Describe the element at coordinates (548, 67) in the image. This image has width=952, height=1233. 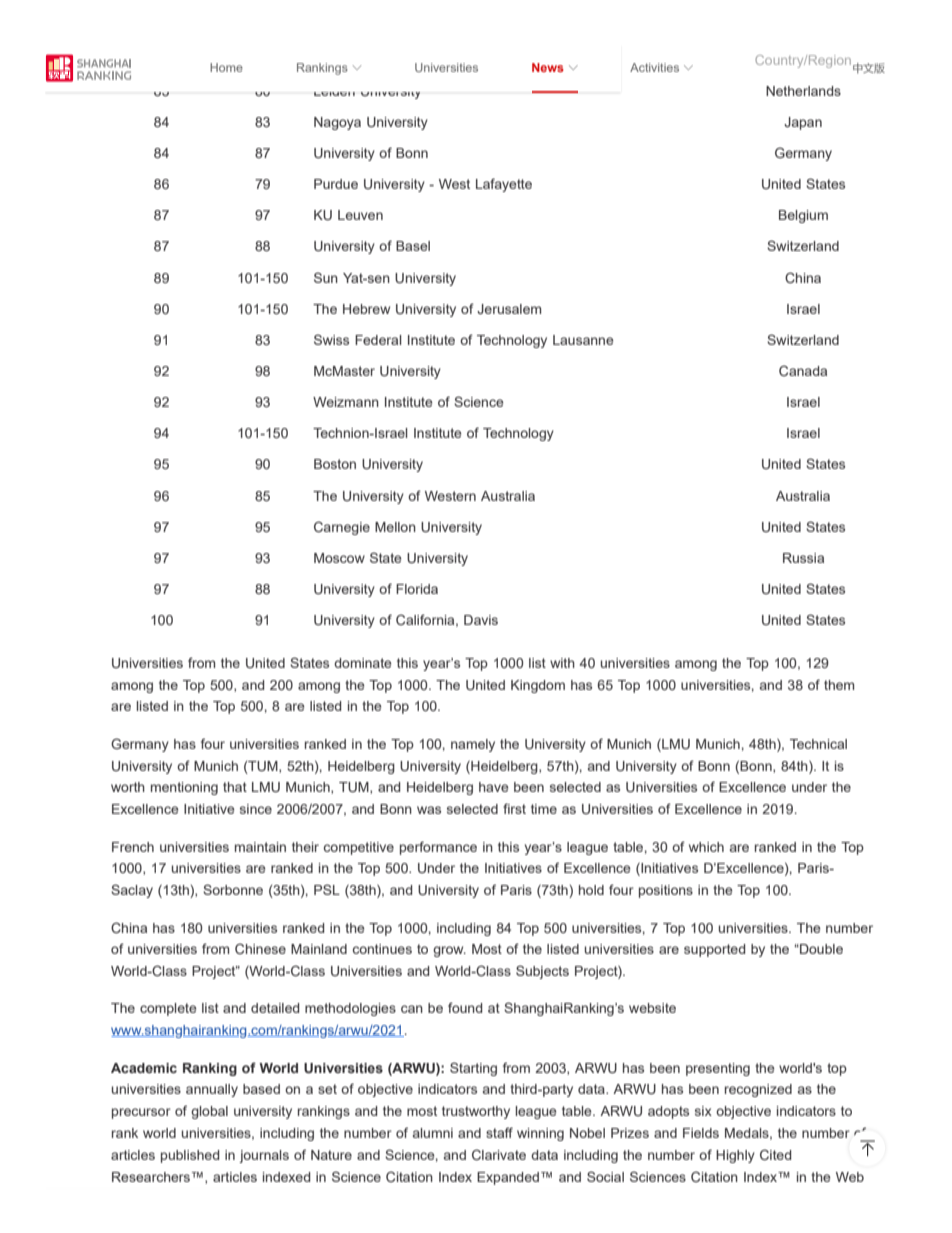
I see `News` at that location.
